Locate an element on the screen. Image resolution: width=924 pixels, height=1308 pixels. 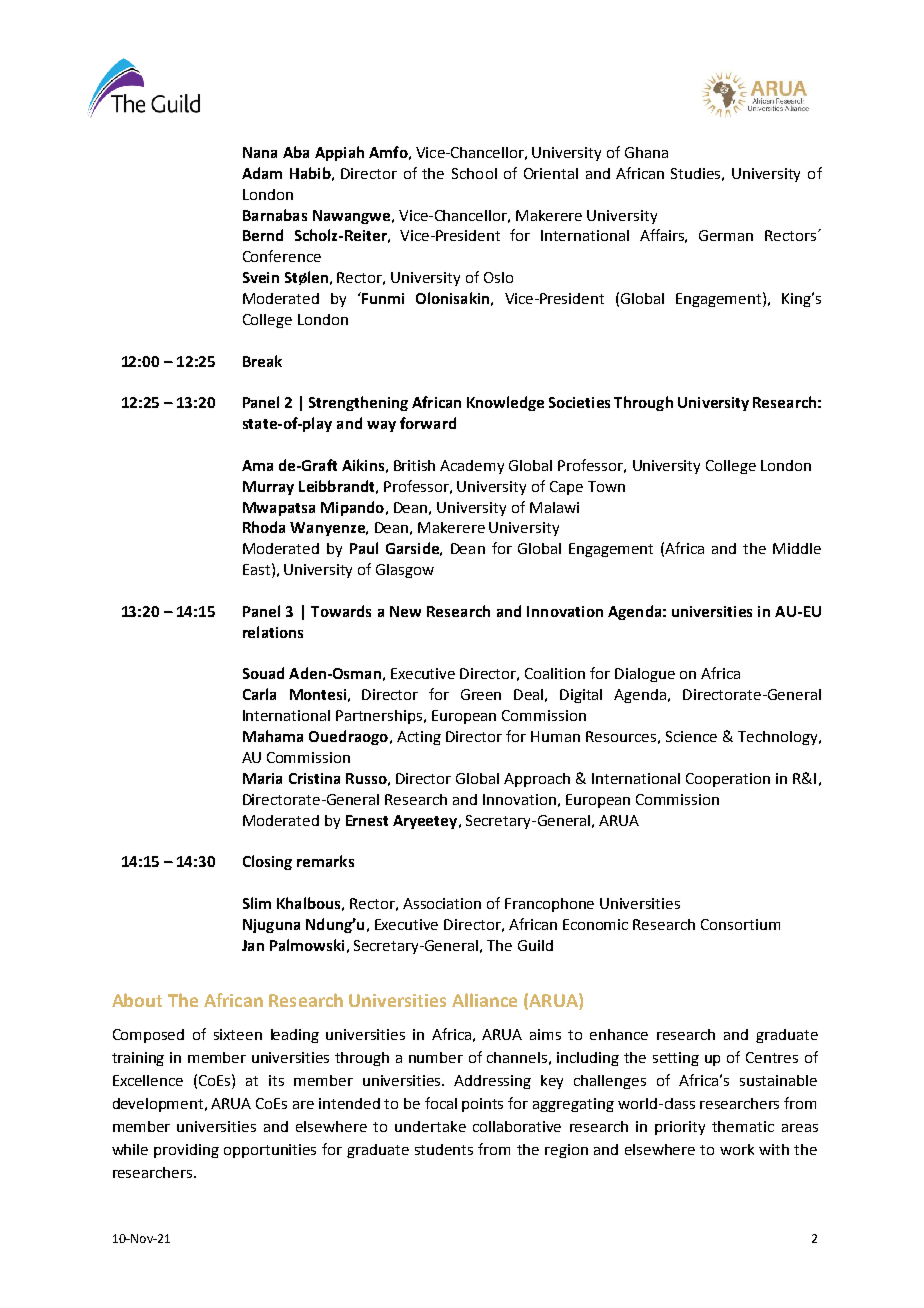
providing is located at coordinates (186, 1151).
